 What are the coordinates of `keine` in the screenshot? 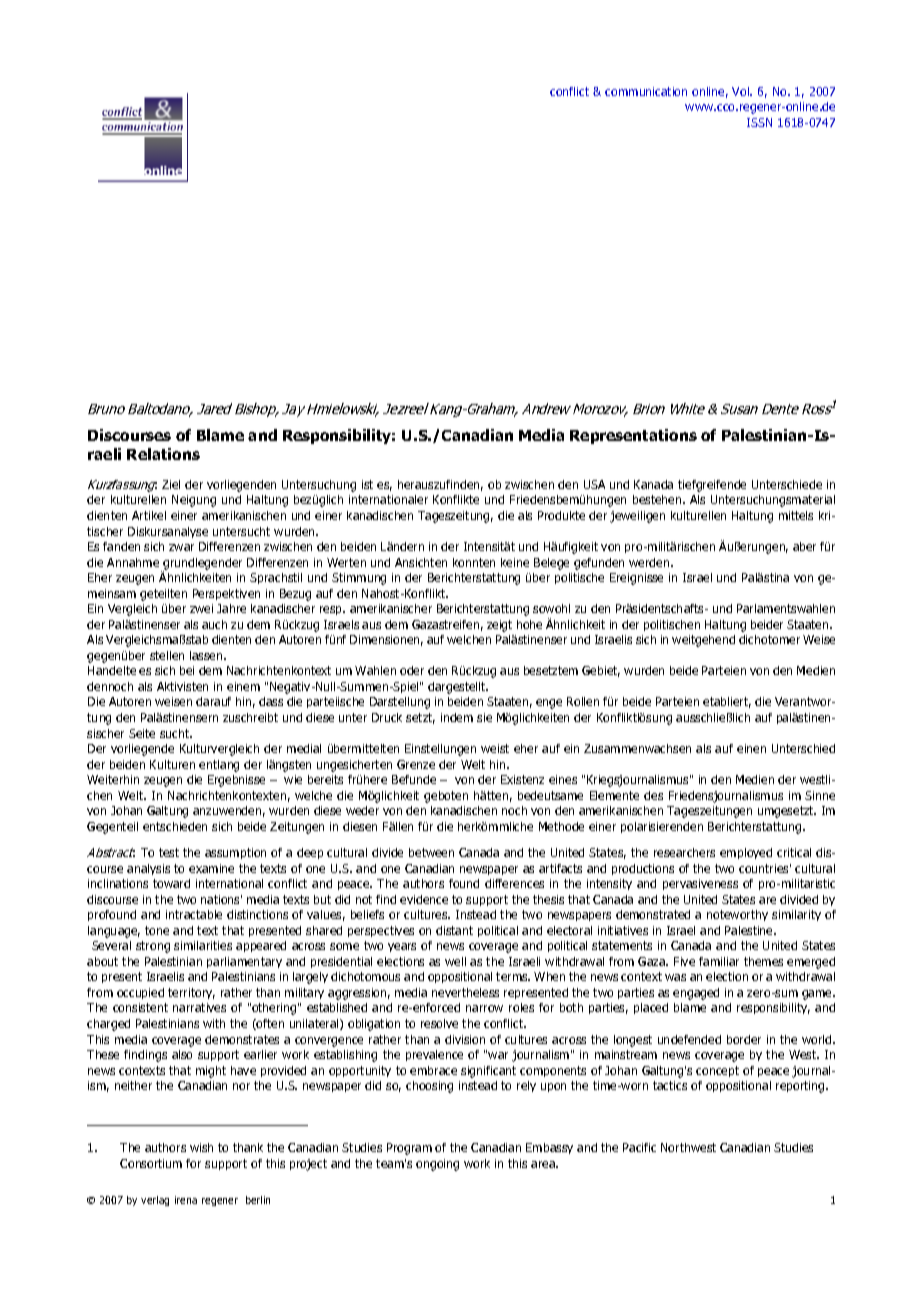 It's located at (515, 562).
